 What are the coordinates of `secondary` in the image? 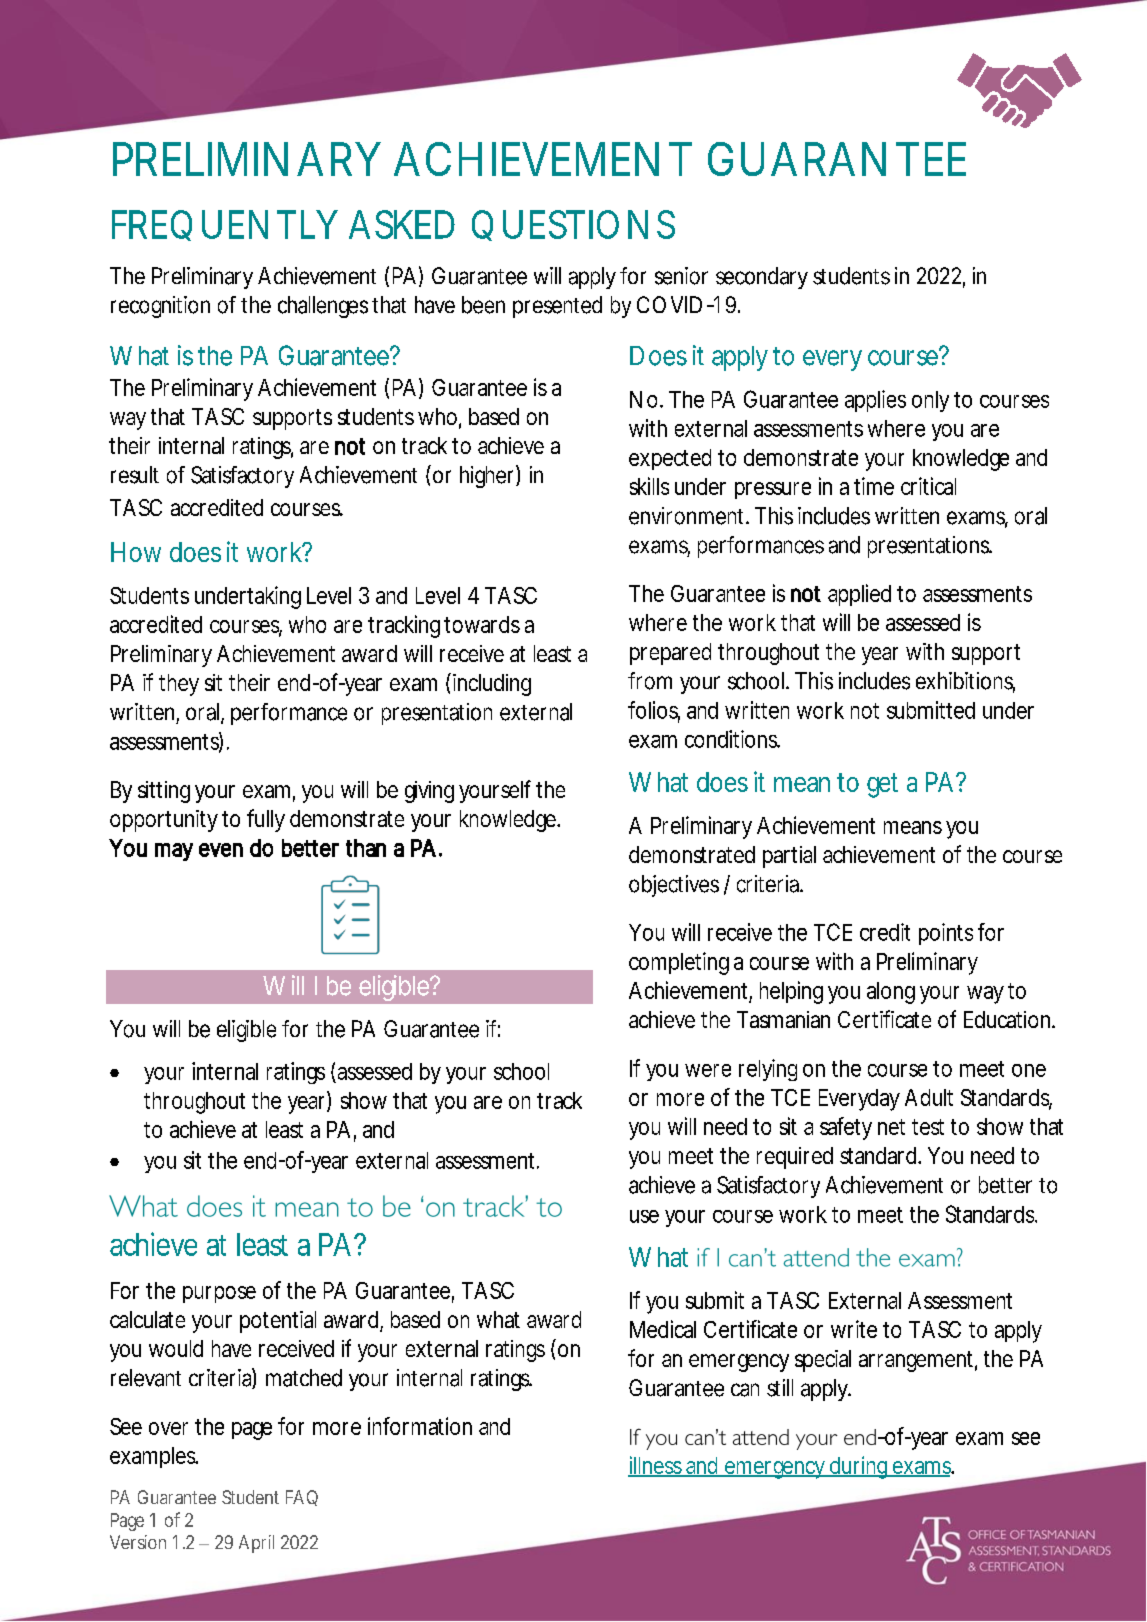 It's located at (762, 278).
